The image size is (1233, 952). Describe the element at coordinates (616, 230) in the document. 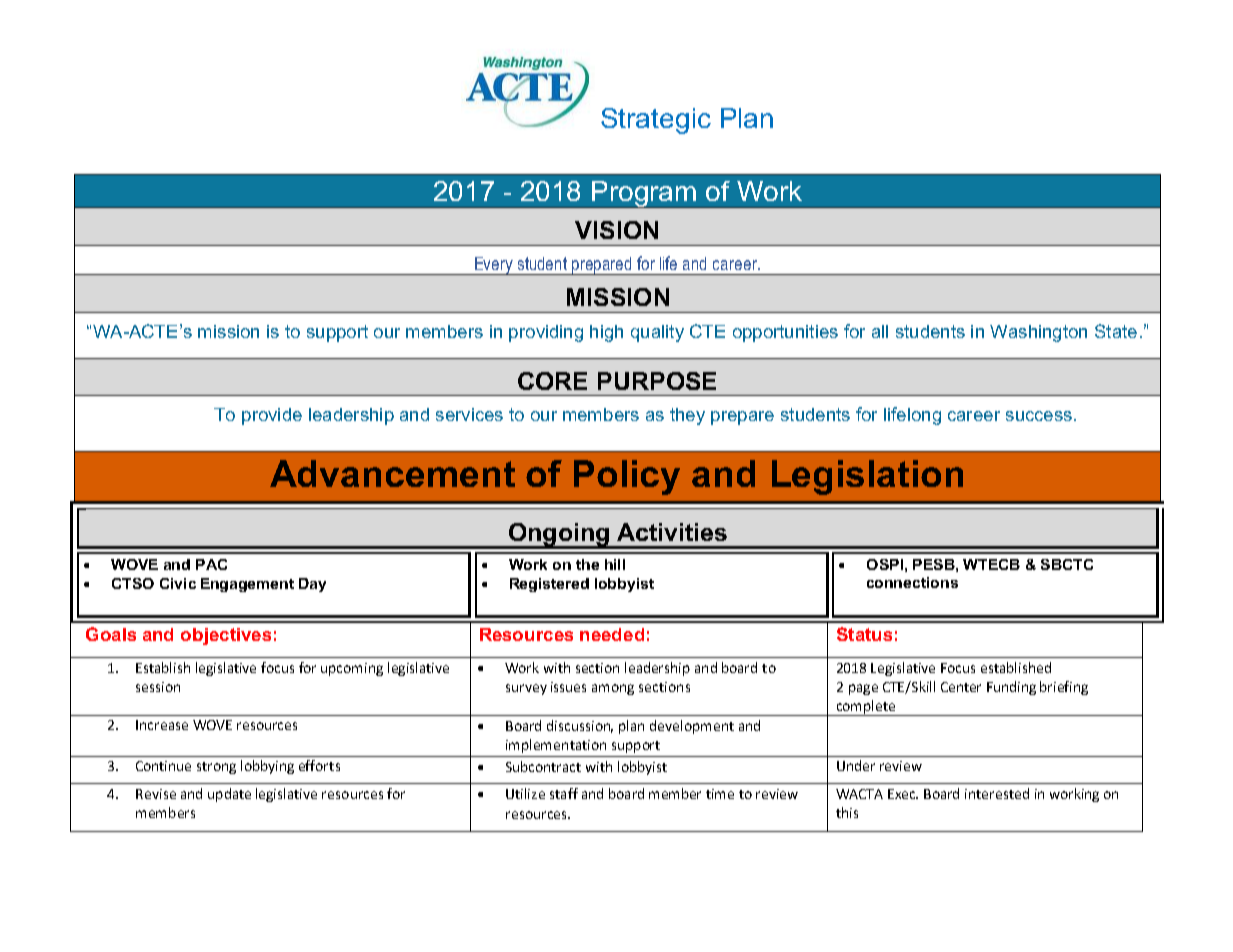

I see `VISION` at that location.
